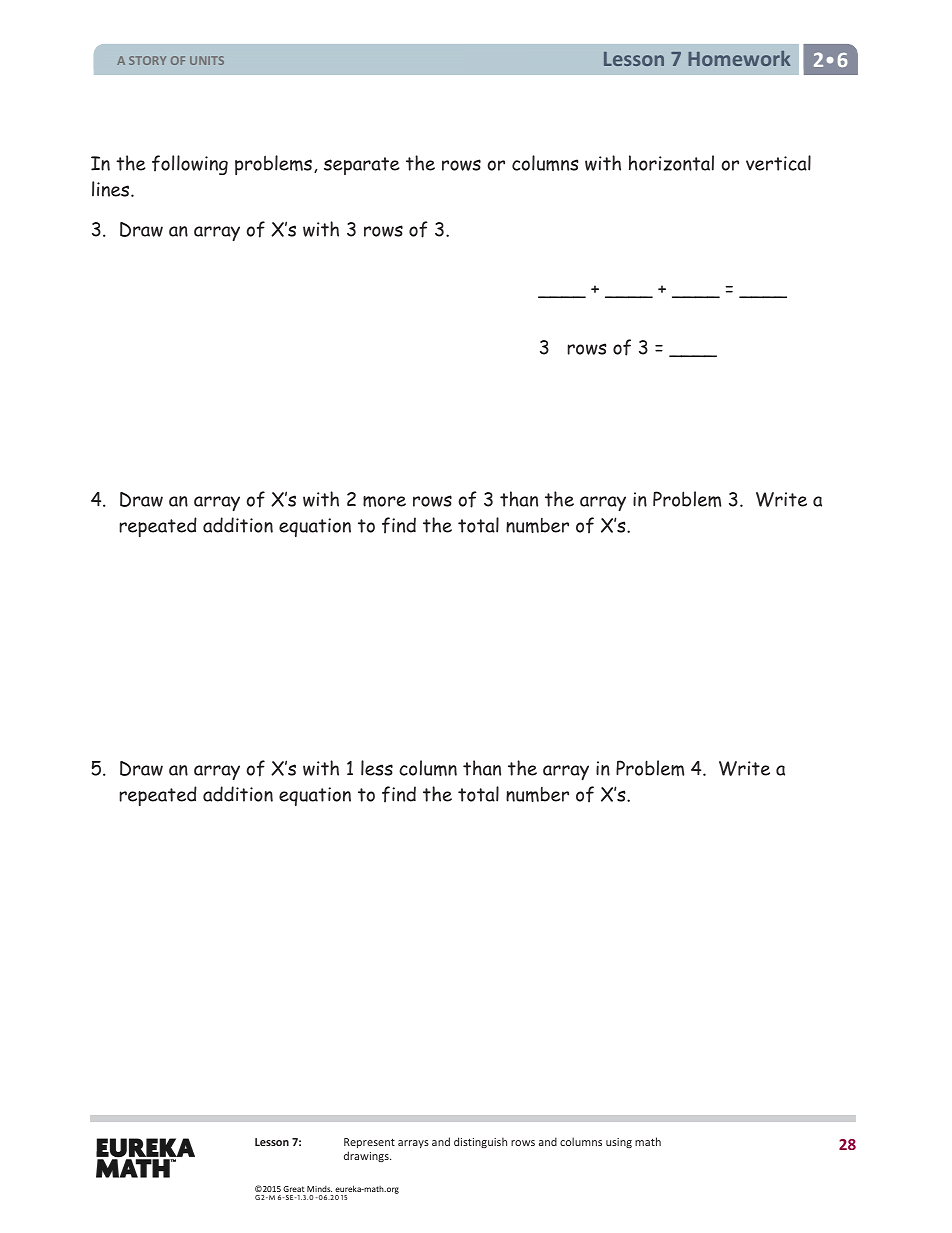  What do you see at coordinates (369, 1143) in the screenshot?
I see `Represent` at bounding box center [369, 1143].
